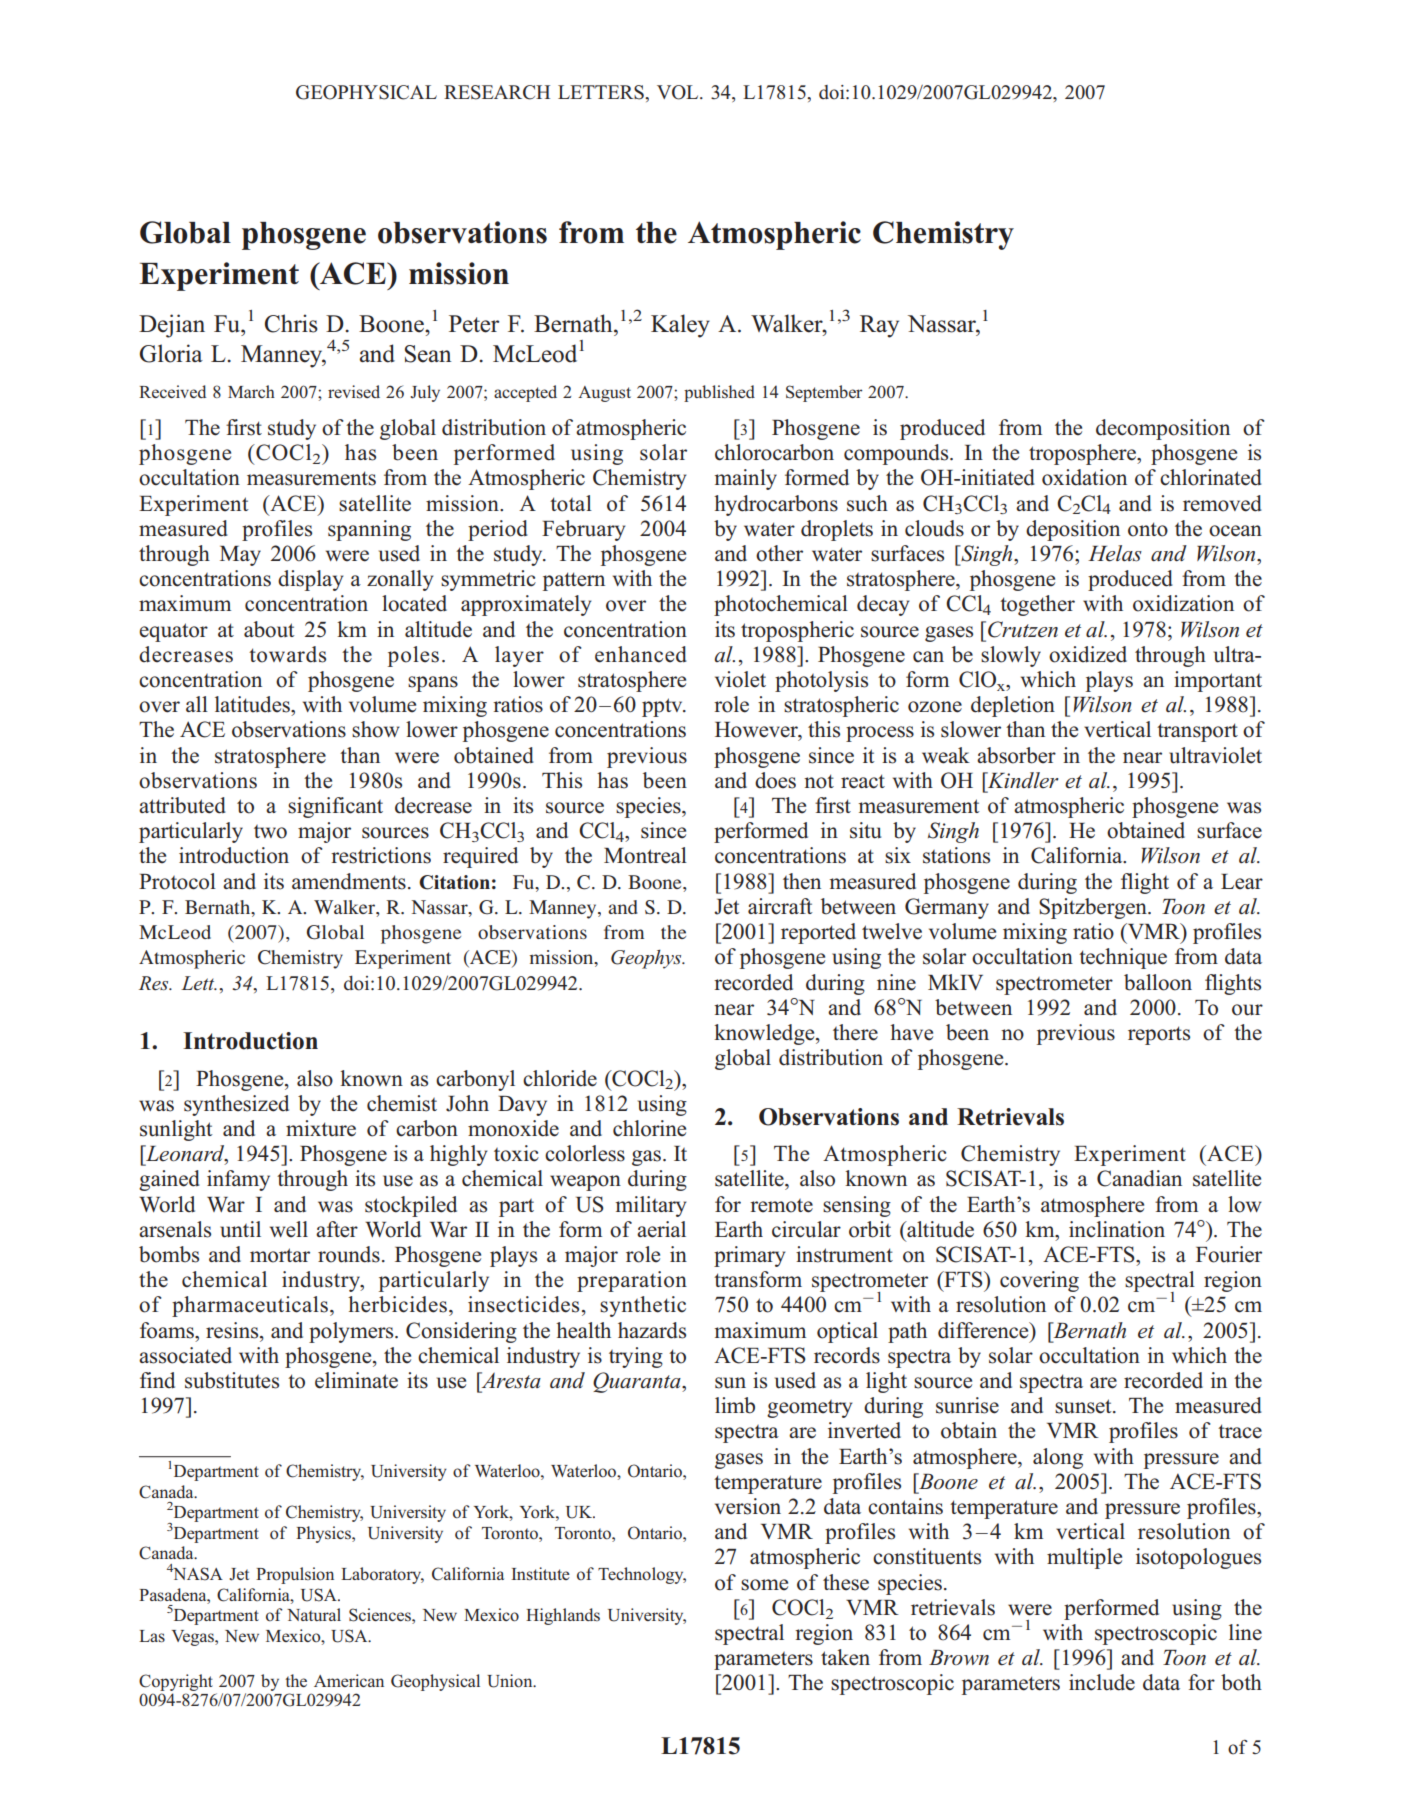 This document has width=1402, height=1815. I want to click on decomposition, so click(1163, 429).
